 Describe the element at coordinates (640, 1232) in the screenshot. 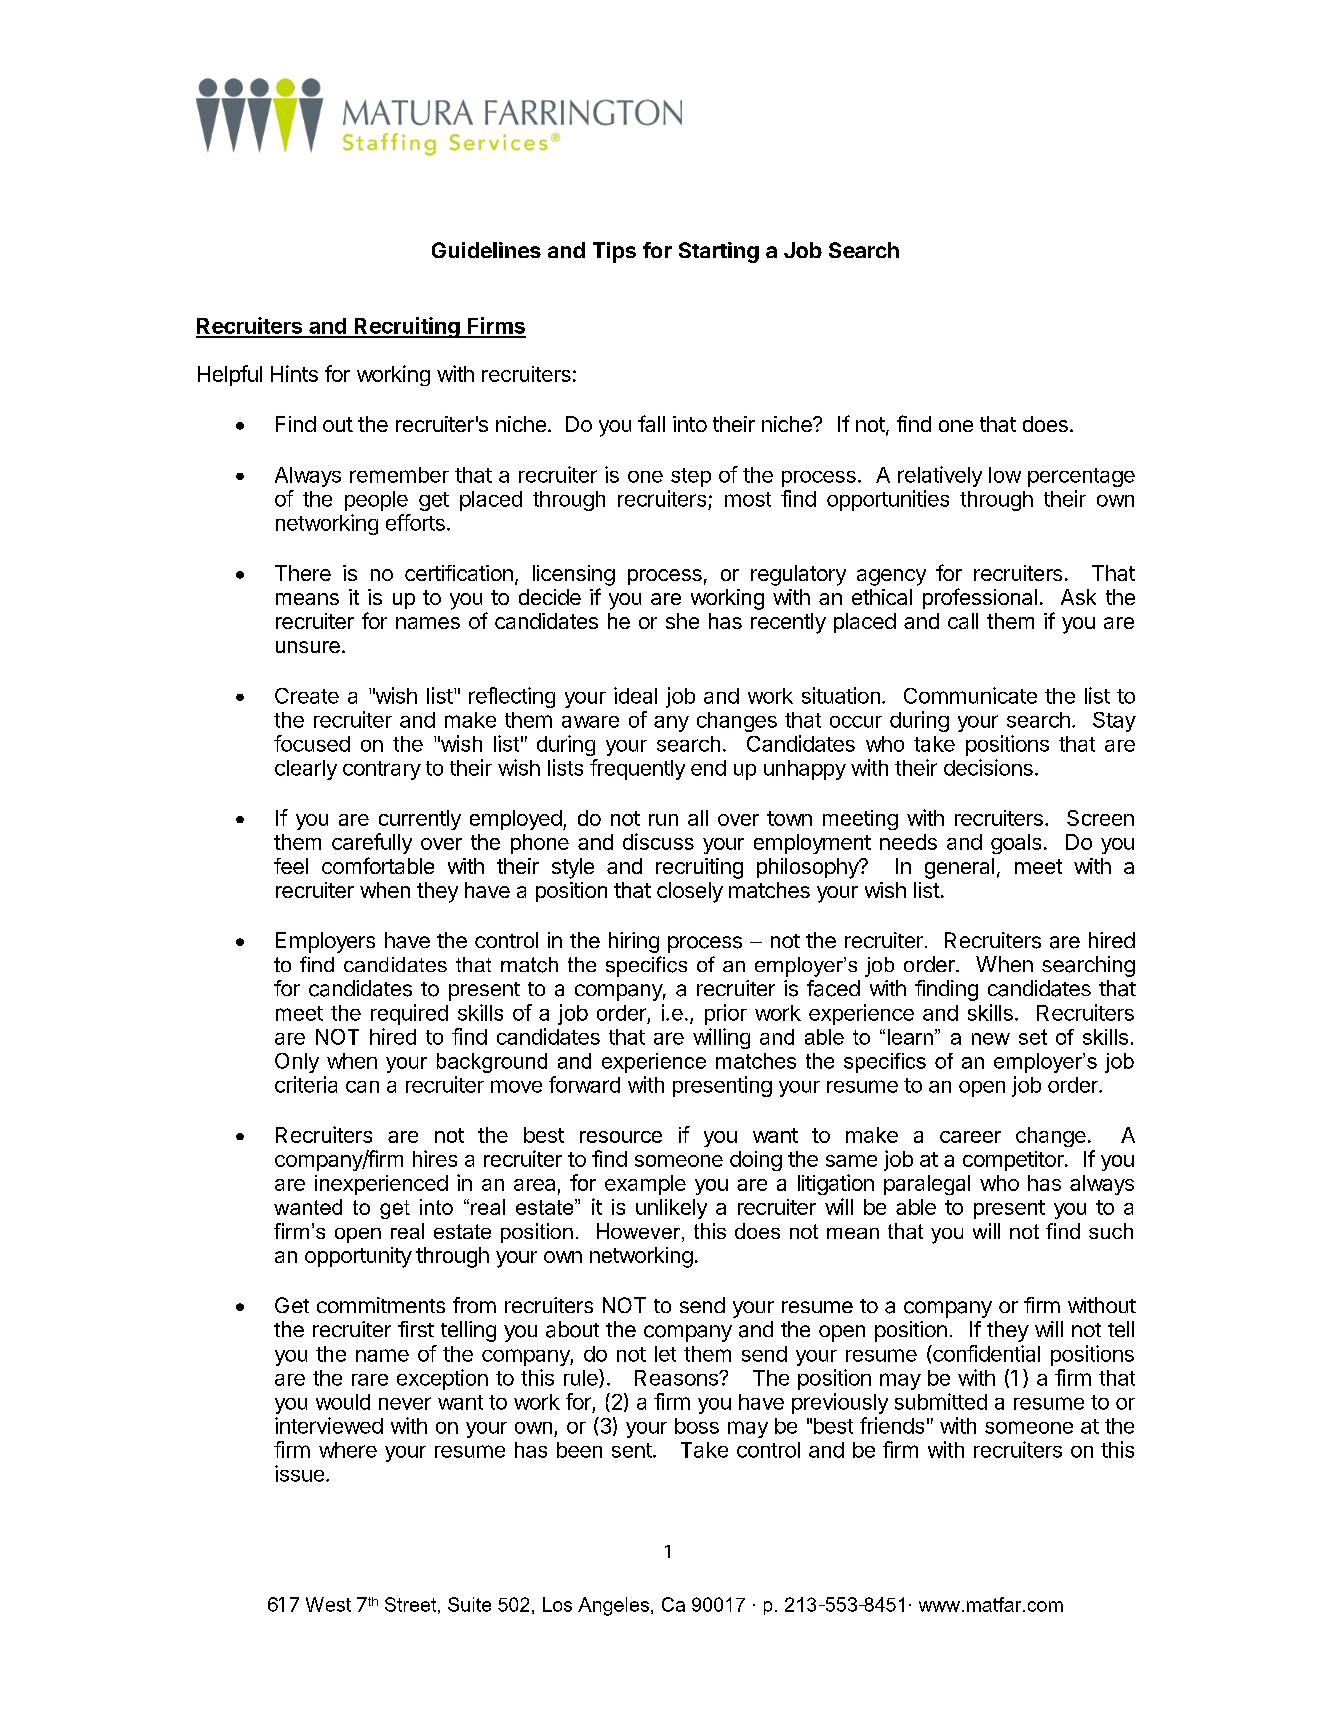

I see `However` at that location.
